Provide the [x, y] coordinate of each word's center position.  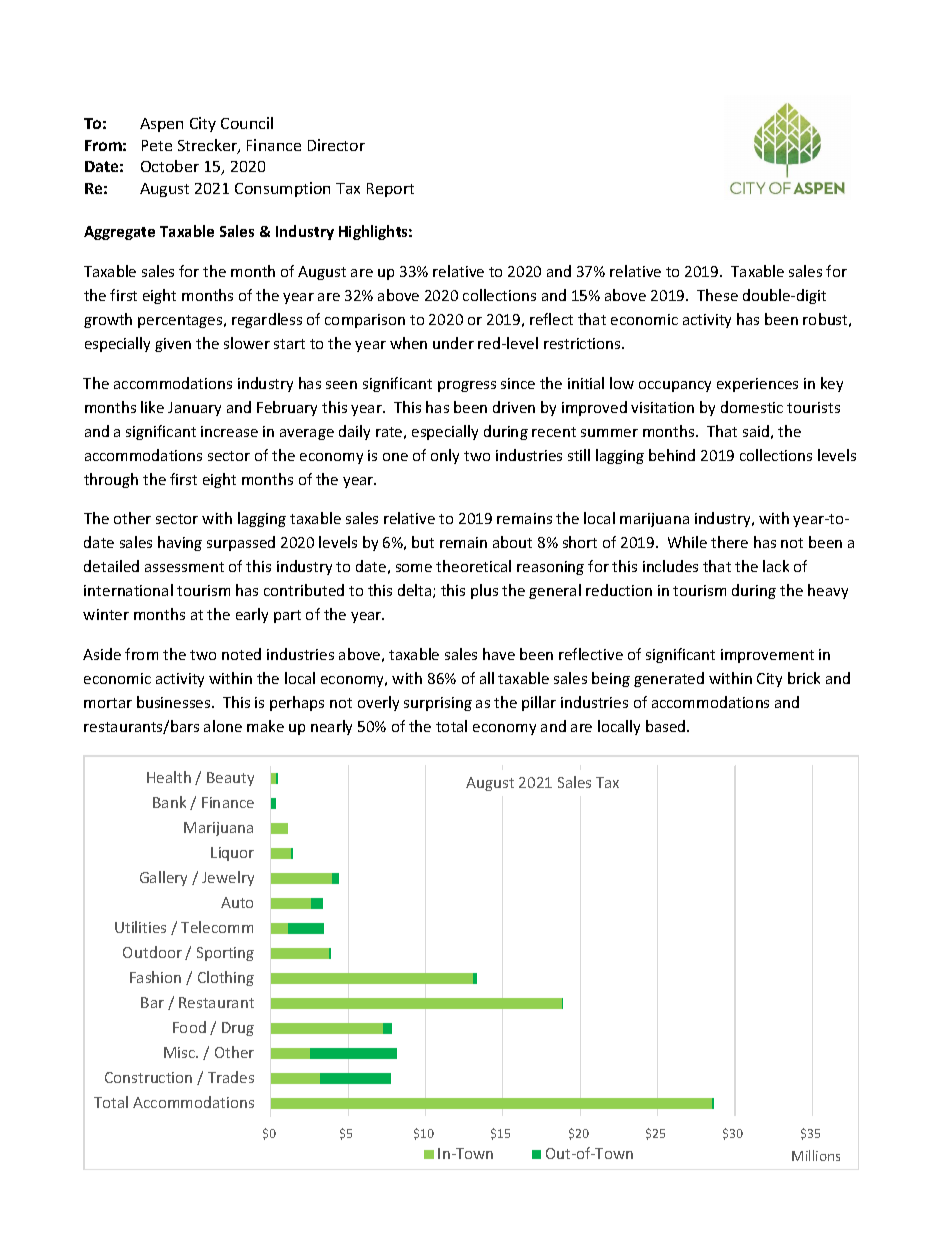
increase [229, 431]
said [756, 431]
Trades [231, 1077]
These [717, 295]
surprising [438, 704]
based [667, 726]
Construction [148, 1077]
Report [390, 190]
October [170, 166]
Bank [169, 802]
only [445, 456]
